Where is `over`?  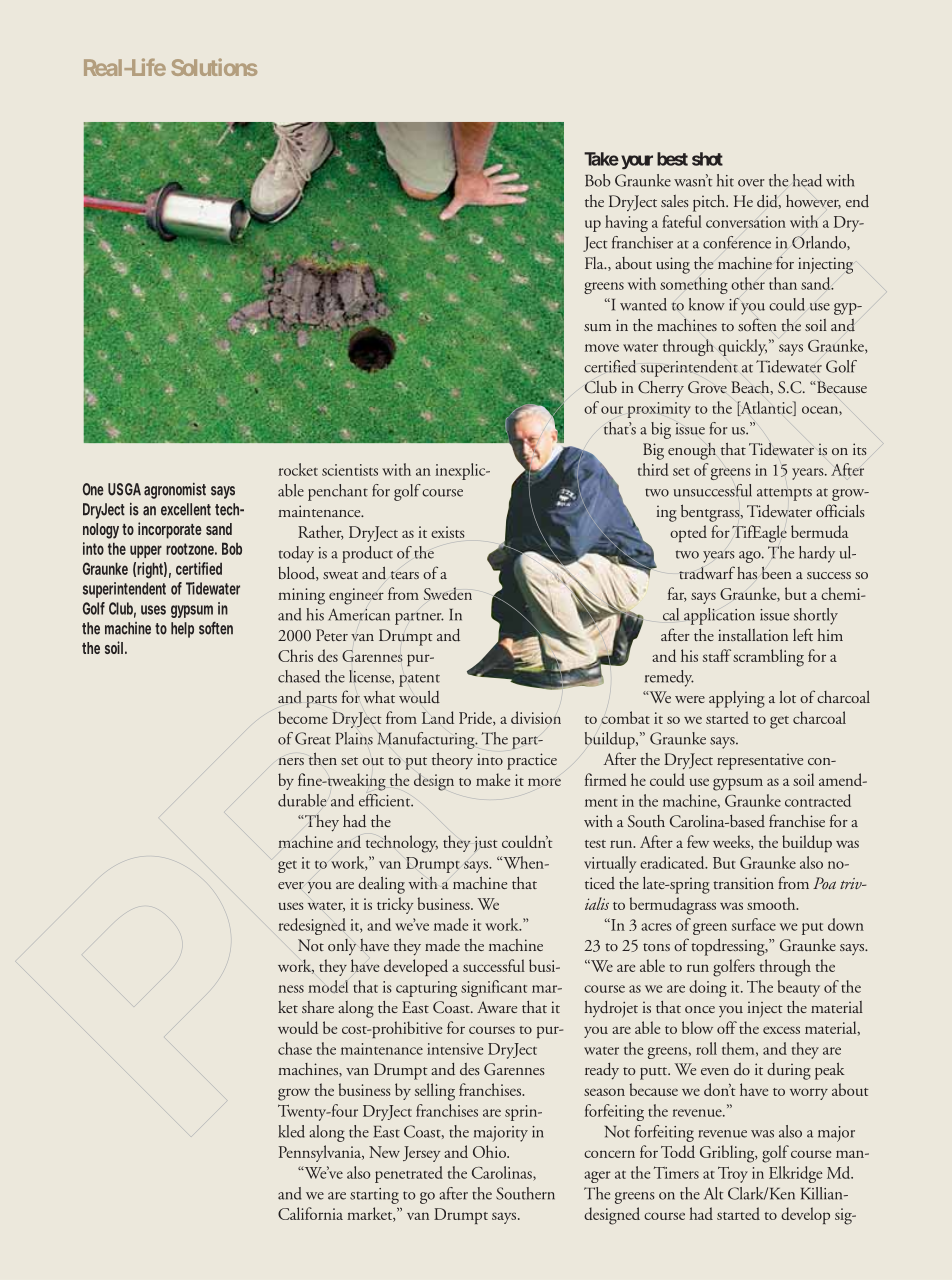
over is located at coordinates (751, 183).
